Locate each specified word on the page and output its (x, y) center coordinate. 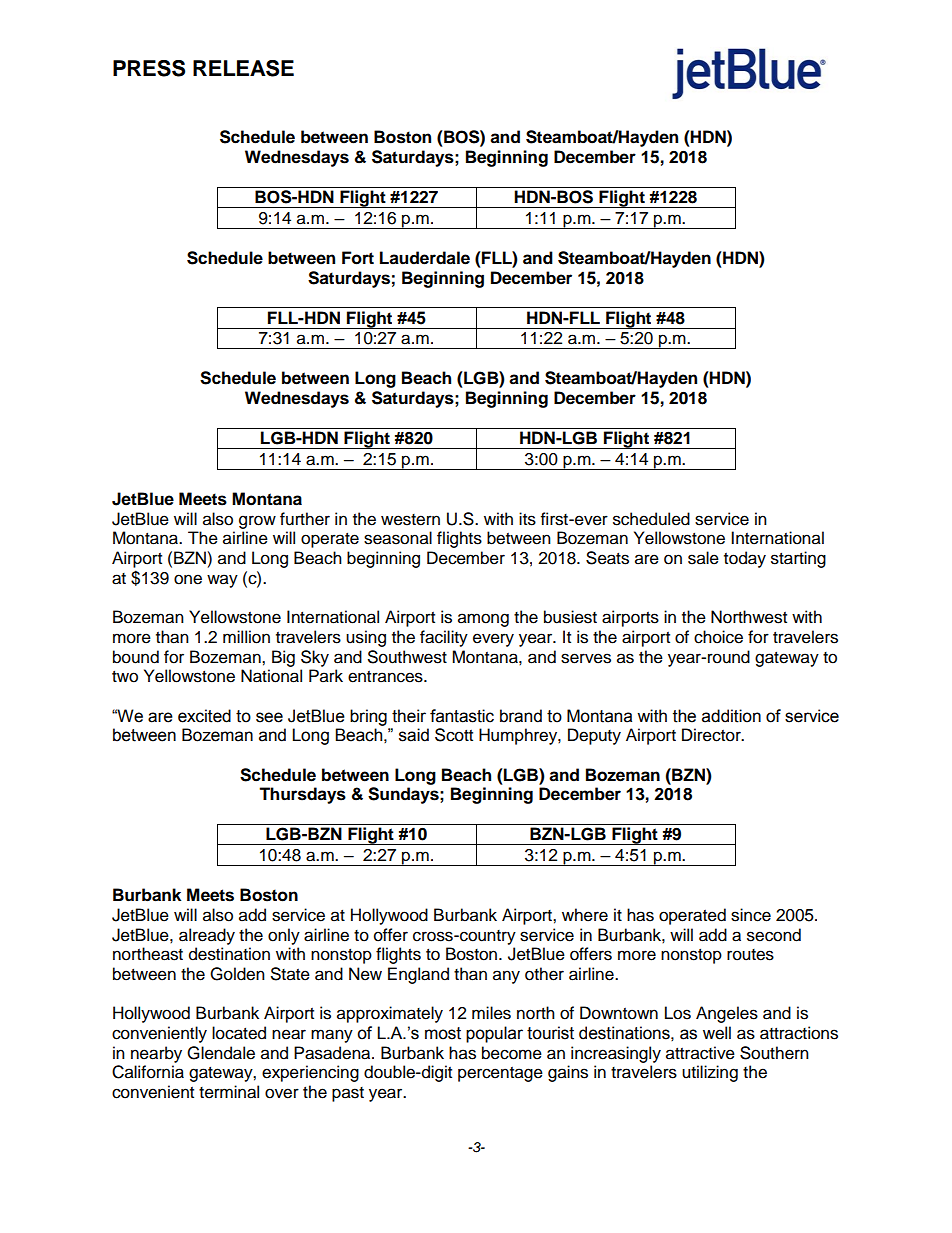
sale (703, 558)
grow (257, 522)
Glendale (221, 1053)
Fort (358, 258)
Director (712, 735)
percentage (500, 1074)
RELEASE (243, 68)
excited (204, 716)
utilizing (710, 1073)
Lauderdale (425, 258)
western (410, 520)
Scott (454, 735)
